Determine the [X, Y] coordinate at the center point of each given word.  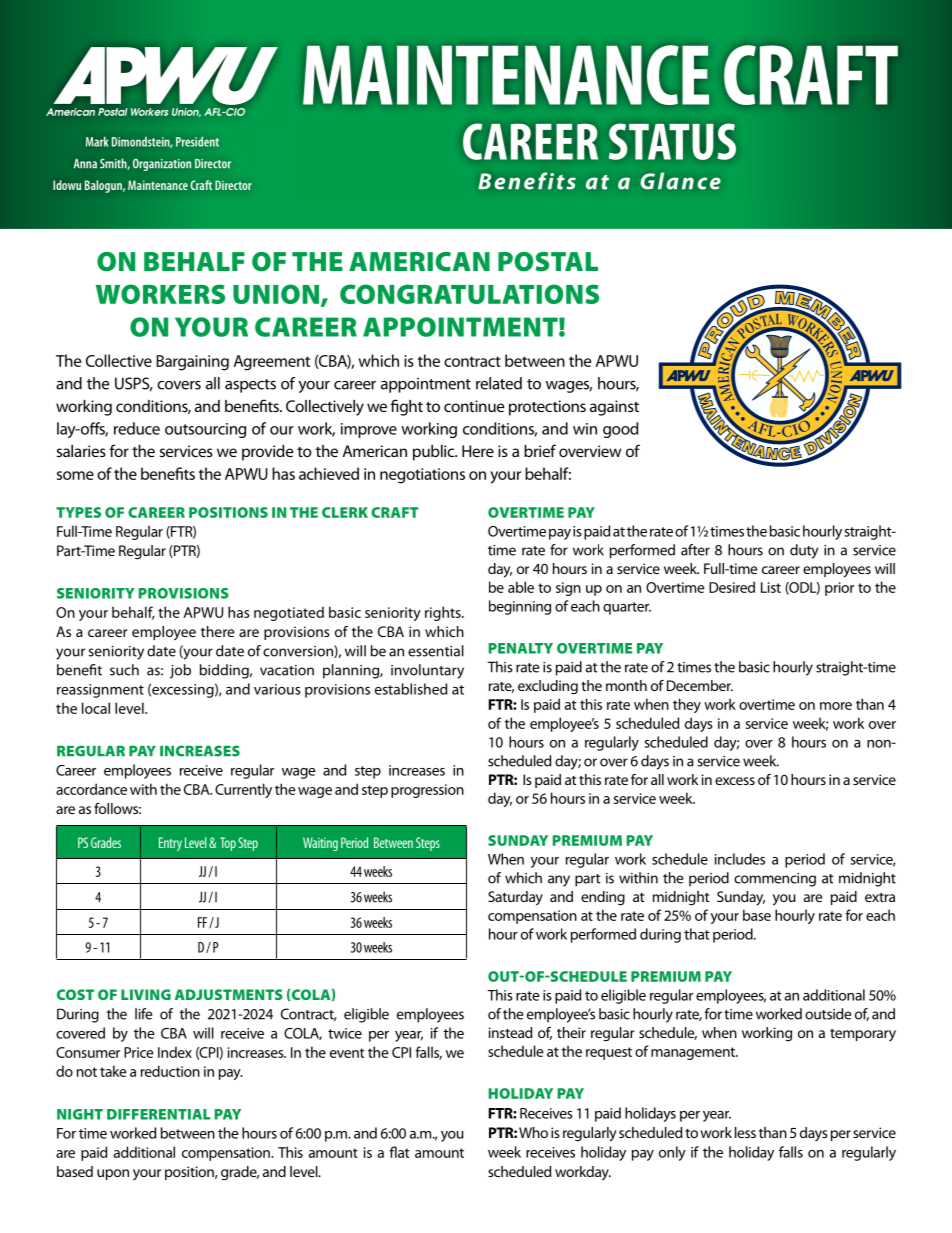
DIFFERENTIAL [159, 1114]
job [180, 671]
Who [533, 1132]
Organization [162, 165]
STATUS [672, 141]
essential [436, 651]
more [836, 706]
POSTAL [548, 262]
